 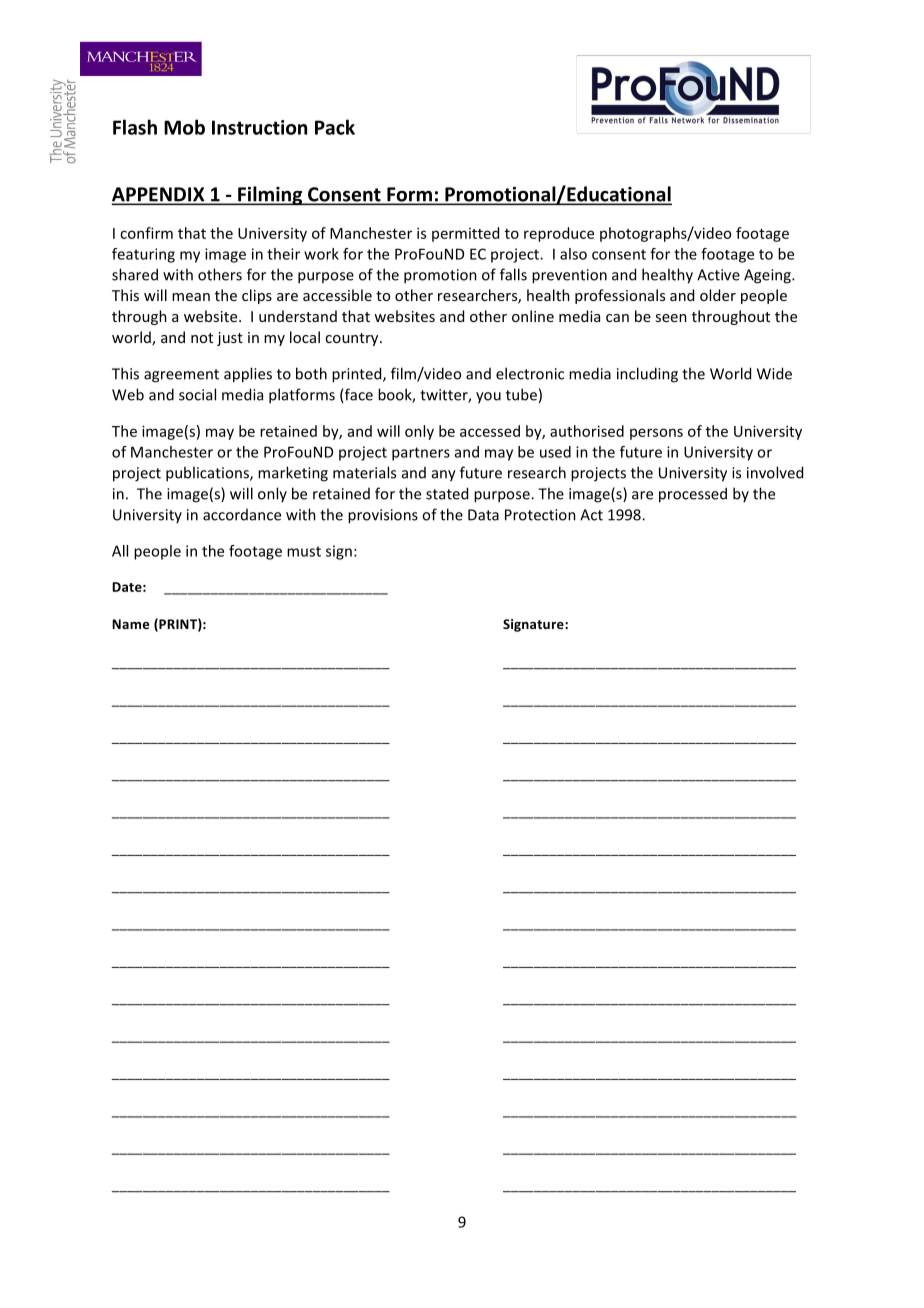 What do you see at coordinates (191, 297) in the screenshot?
I see `mean` at bounding box center [191, 297].
